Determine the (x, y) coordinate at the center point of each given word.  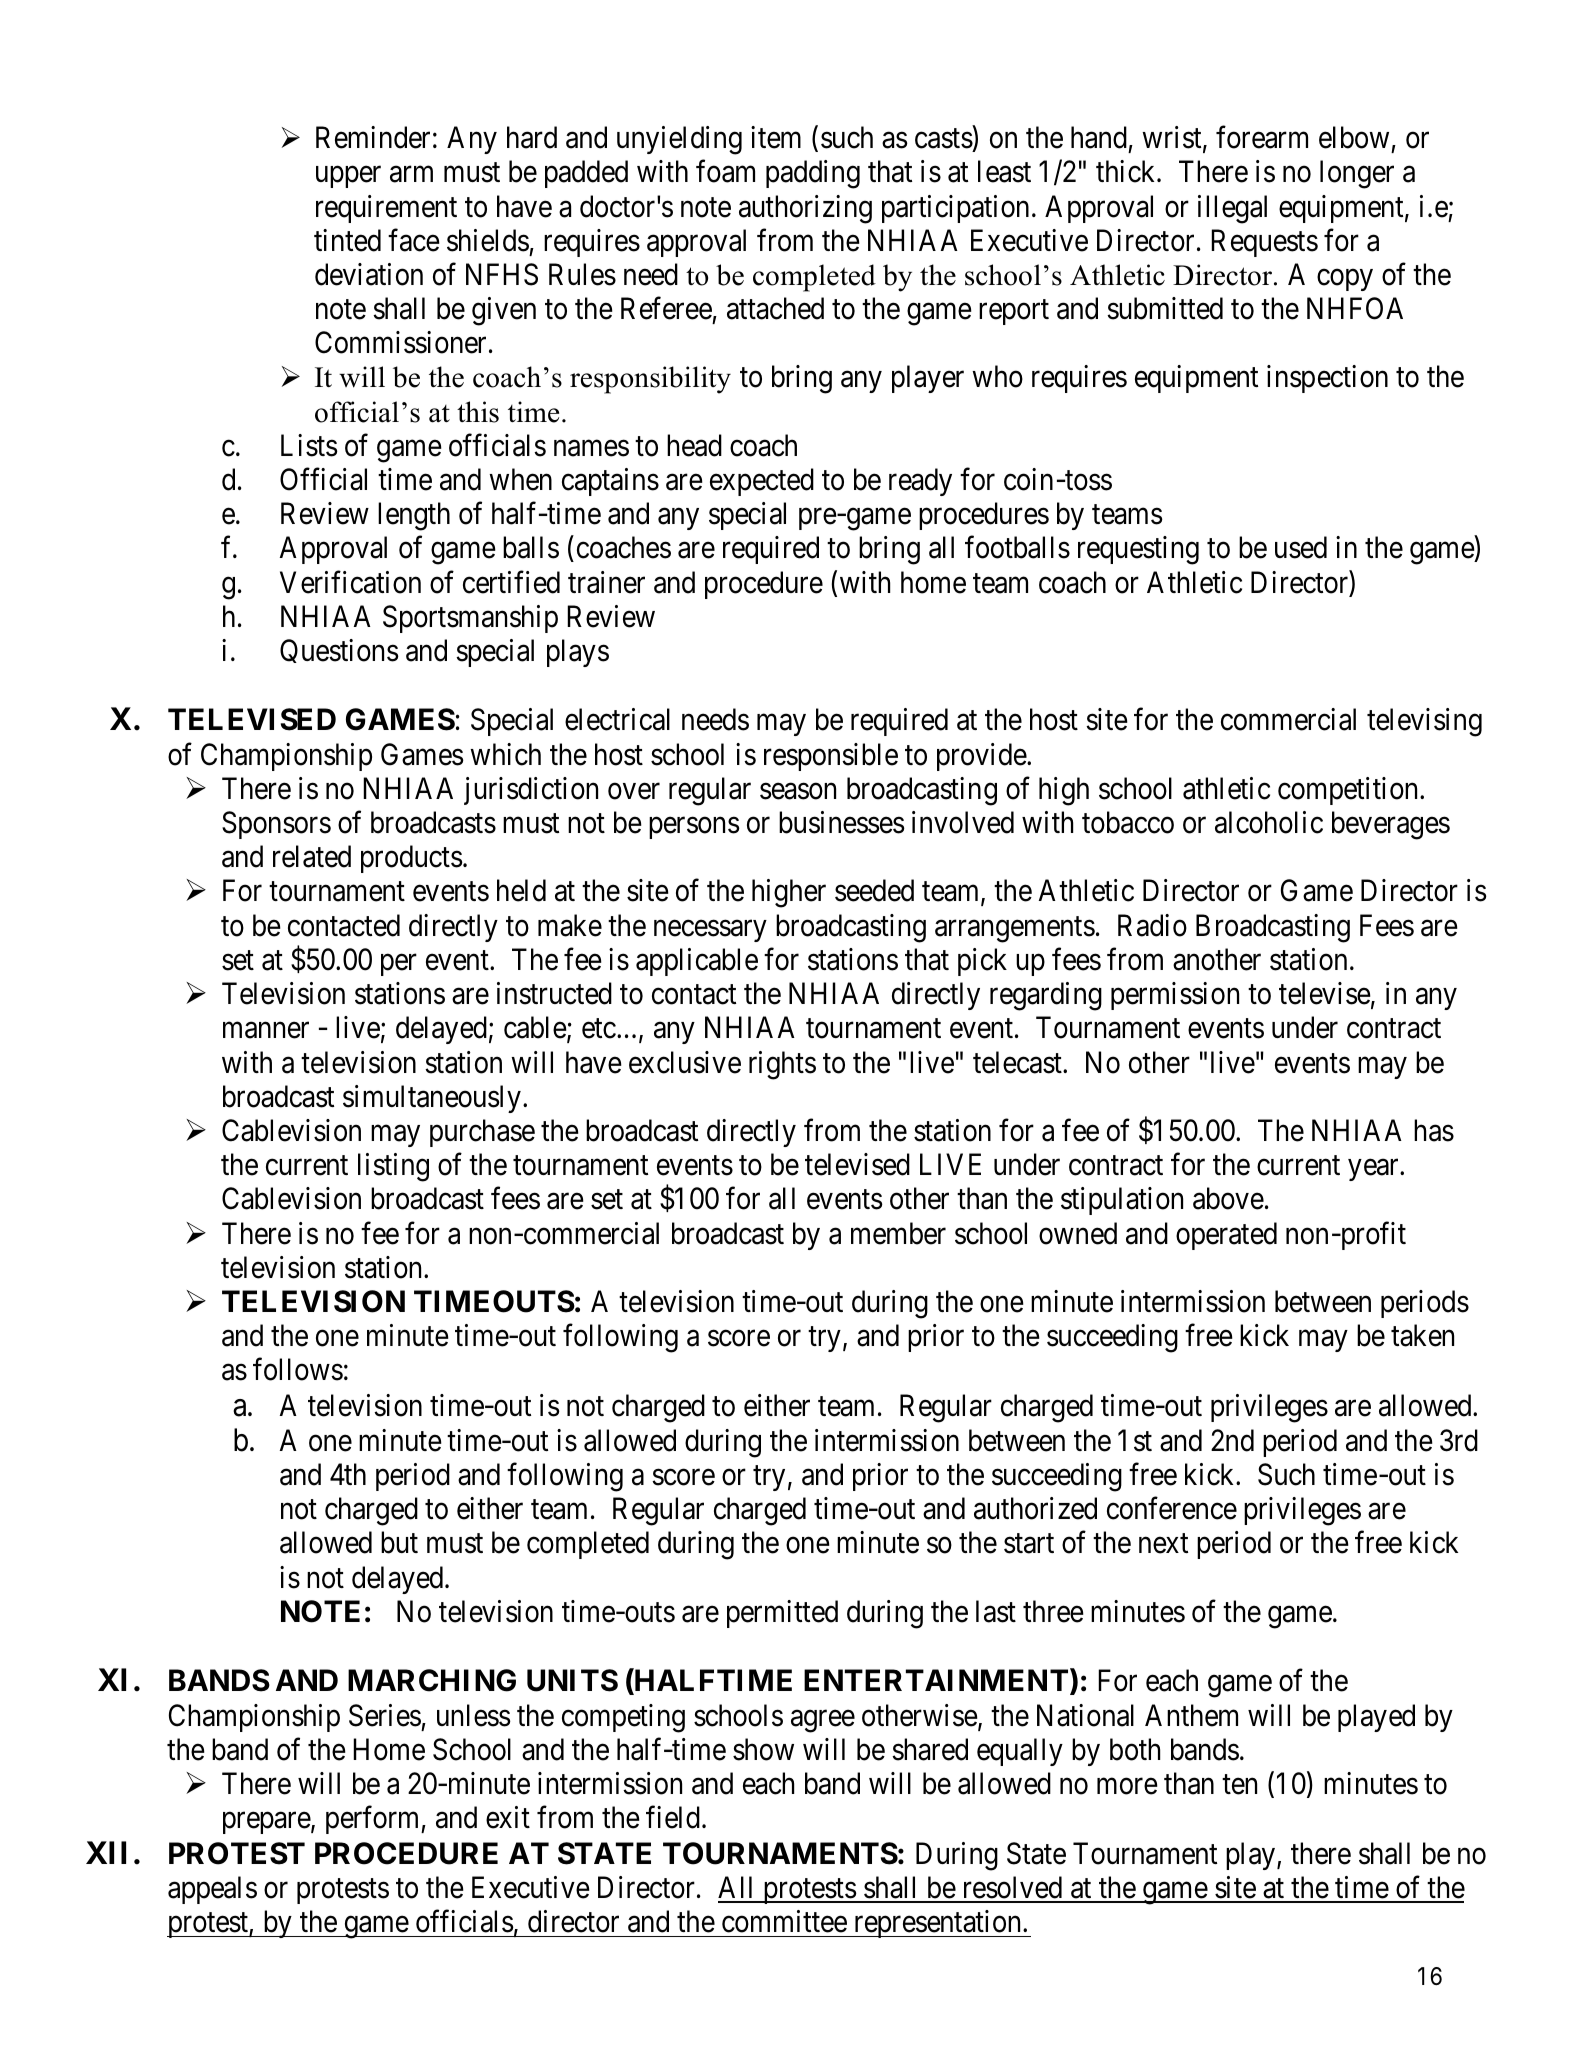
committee (784, 1921)
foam (725, 171)
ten (1239, 1785)
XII (106, 1852)
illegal (1232, 209)
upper (348, 177)
